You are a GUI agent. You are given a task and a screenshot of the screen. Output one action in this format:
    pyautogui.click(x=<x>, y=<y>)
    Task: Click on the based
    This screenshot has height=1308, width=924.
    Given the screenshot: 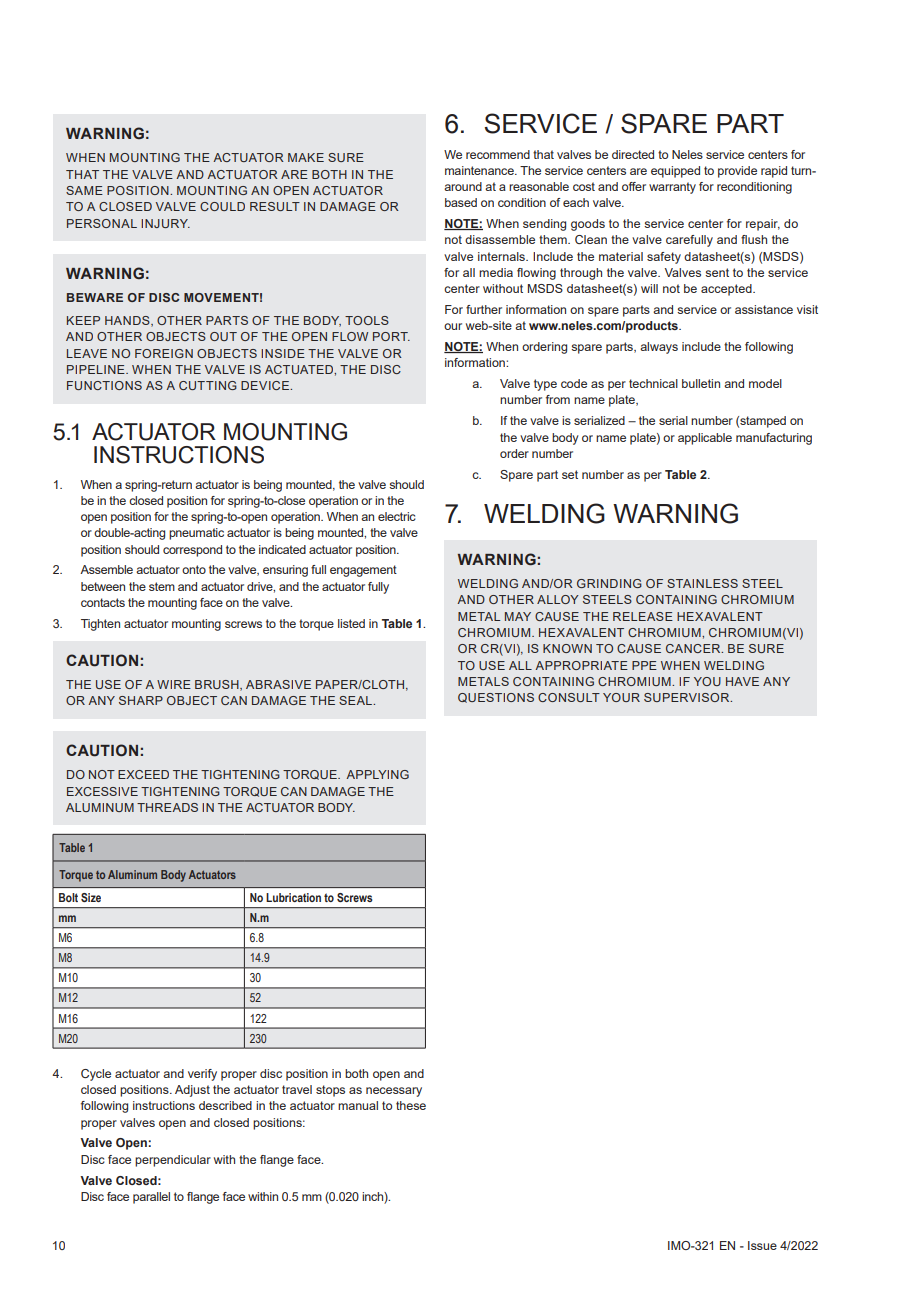 What is the action you would take?
    pyautogui.click(x=461, y=202)
